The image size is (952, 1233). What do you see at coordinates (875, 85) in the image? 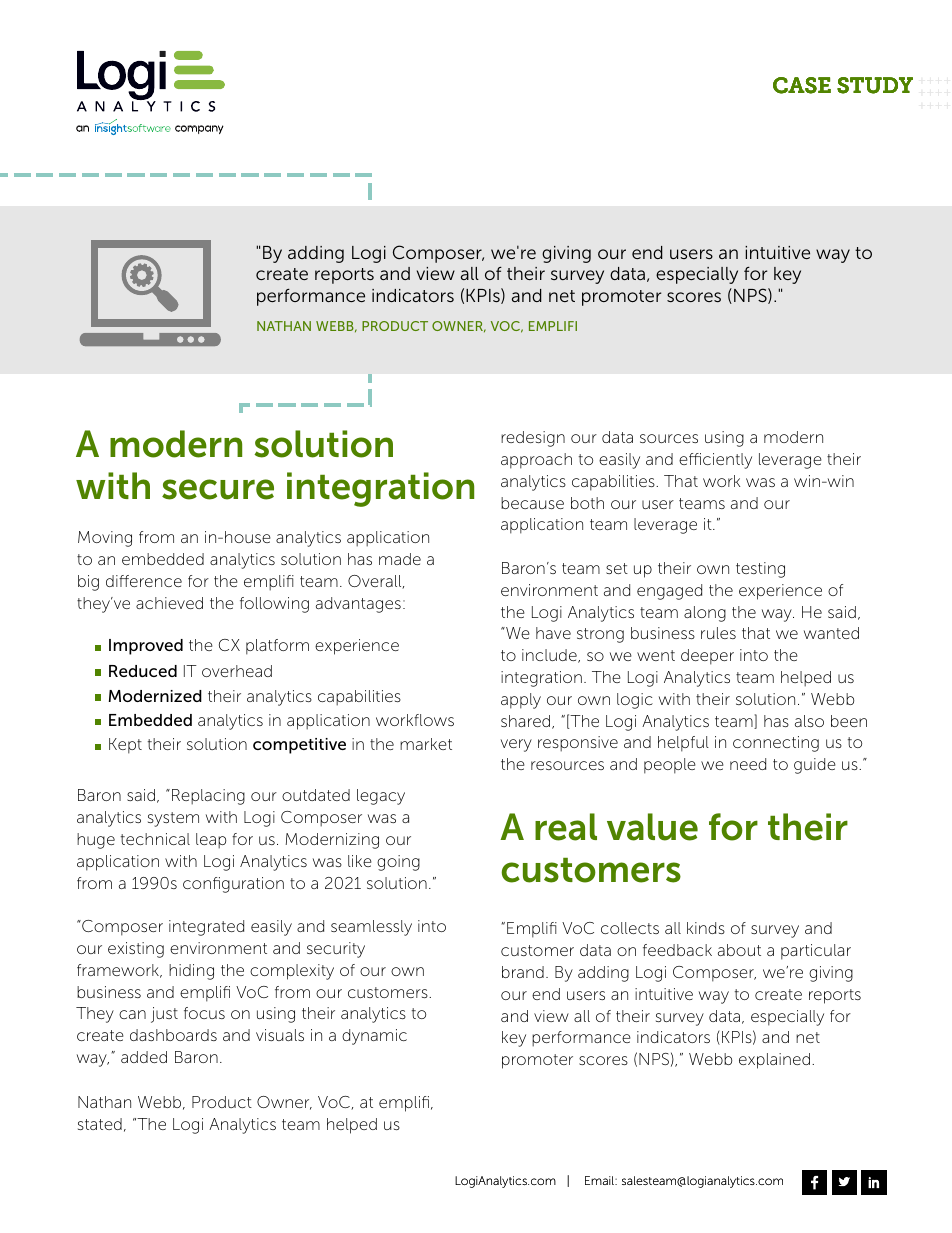
I see `STUDY` at bounding box center [875, 85].
